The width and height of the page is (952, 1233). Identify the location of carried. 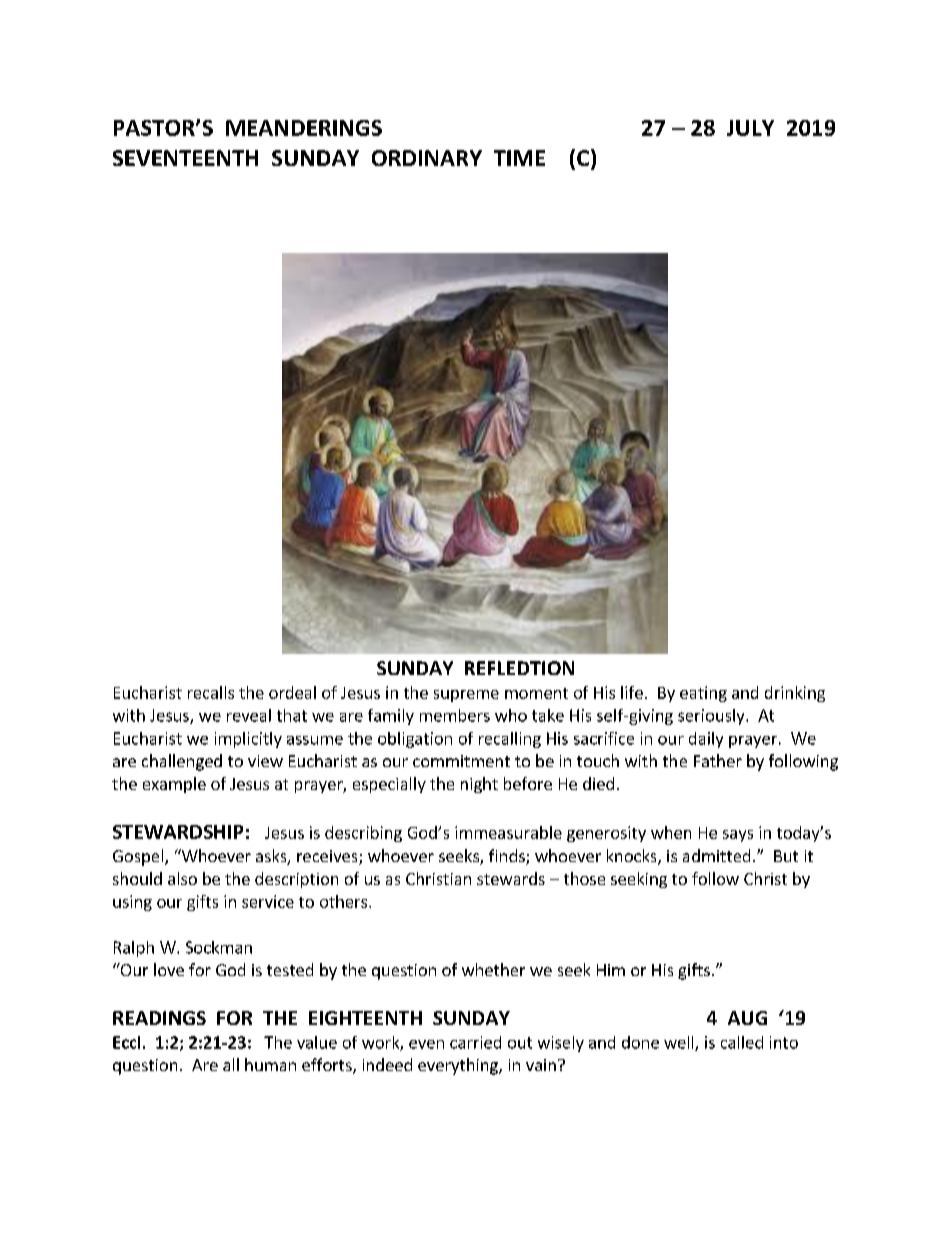
(475, 1042).
